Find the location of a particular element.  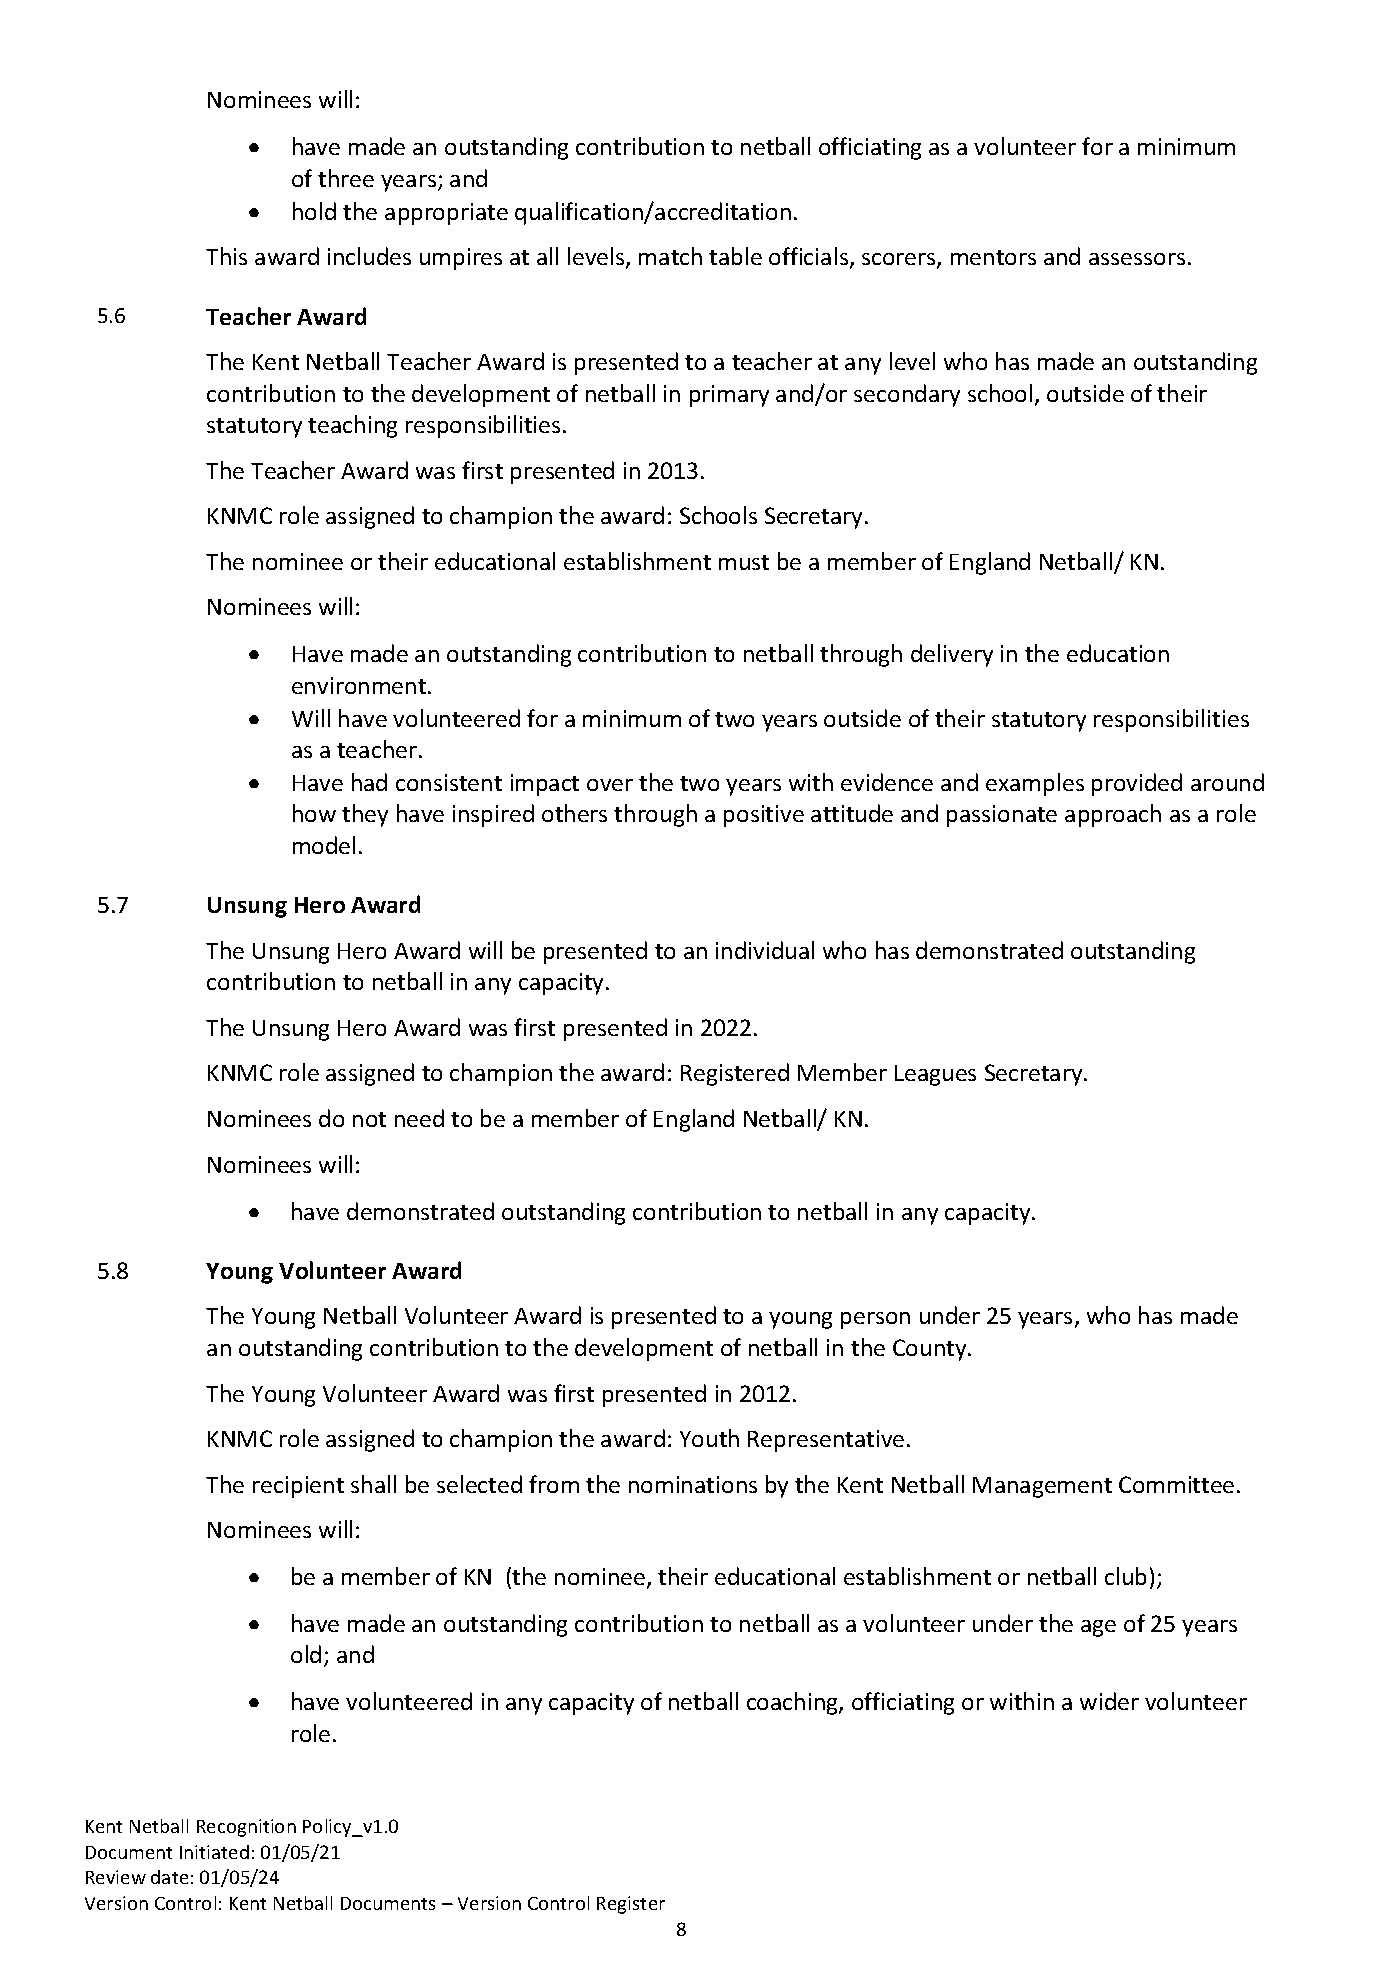

assessors is located at coordinates (1137, 259).
